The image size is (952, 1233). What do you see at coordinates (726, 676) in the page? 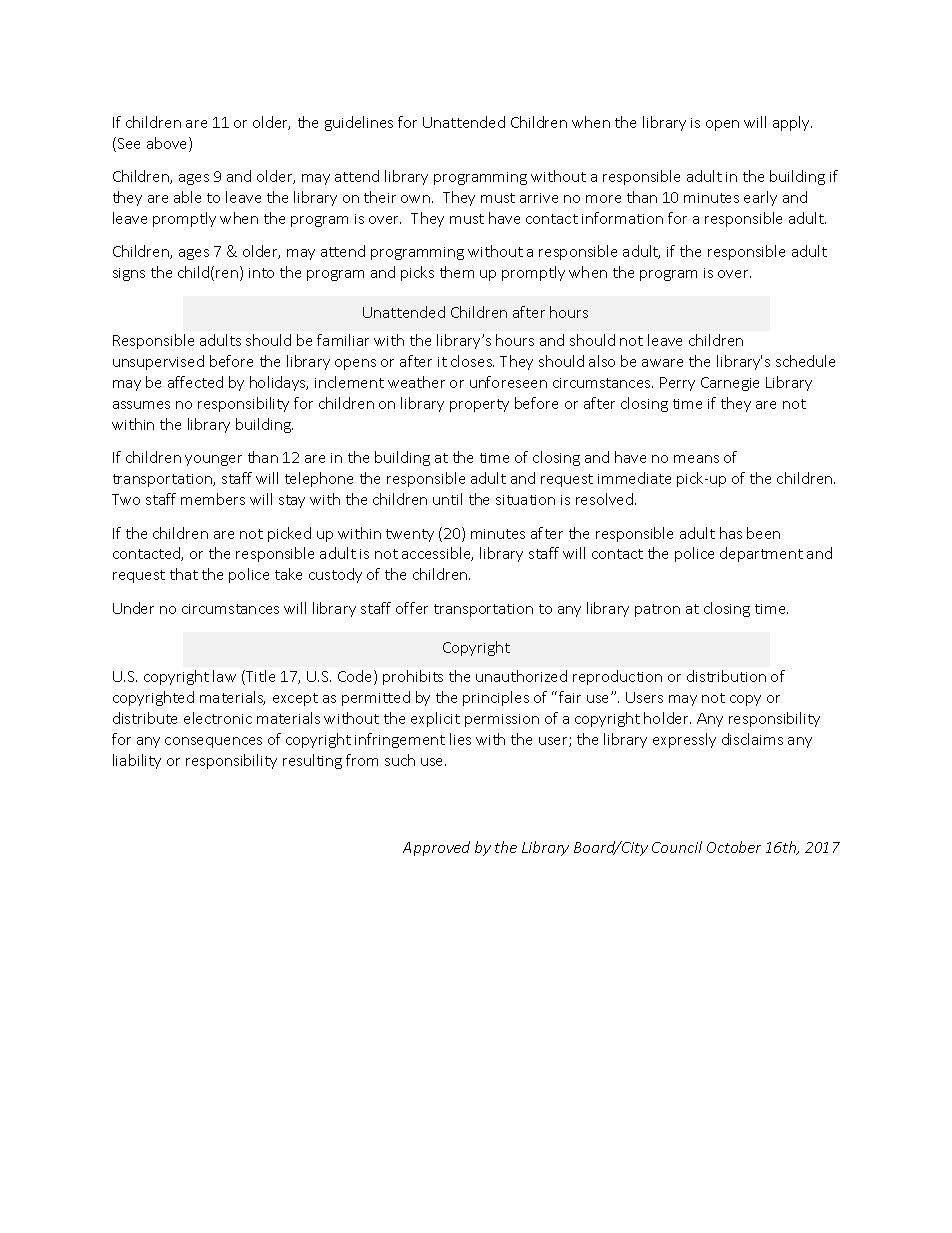
I see `distribution` at bounding box center [726, 676].
